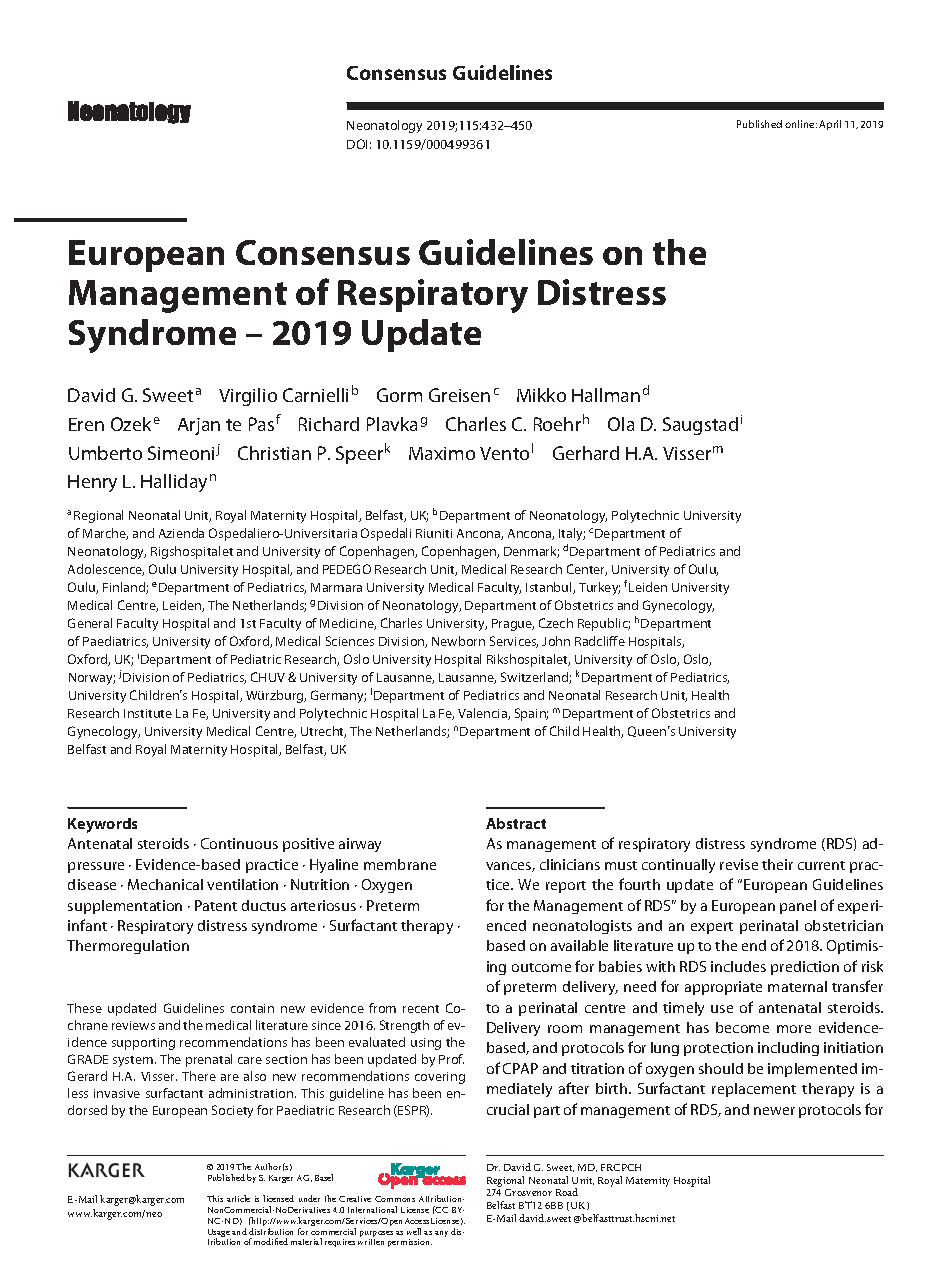  I want to click on Usage, so click(219, 1234).
